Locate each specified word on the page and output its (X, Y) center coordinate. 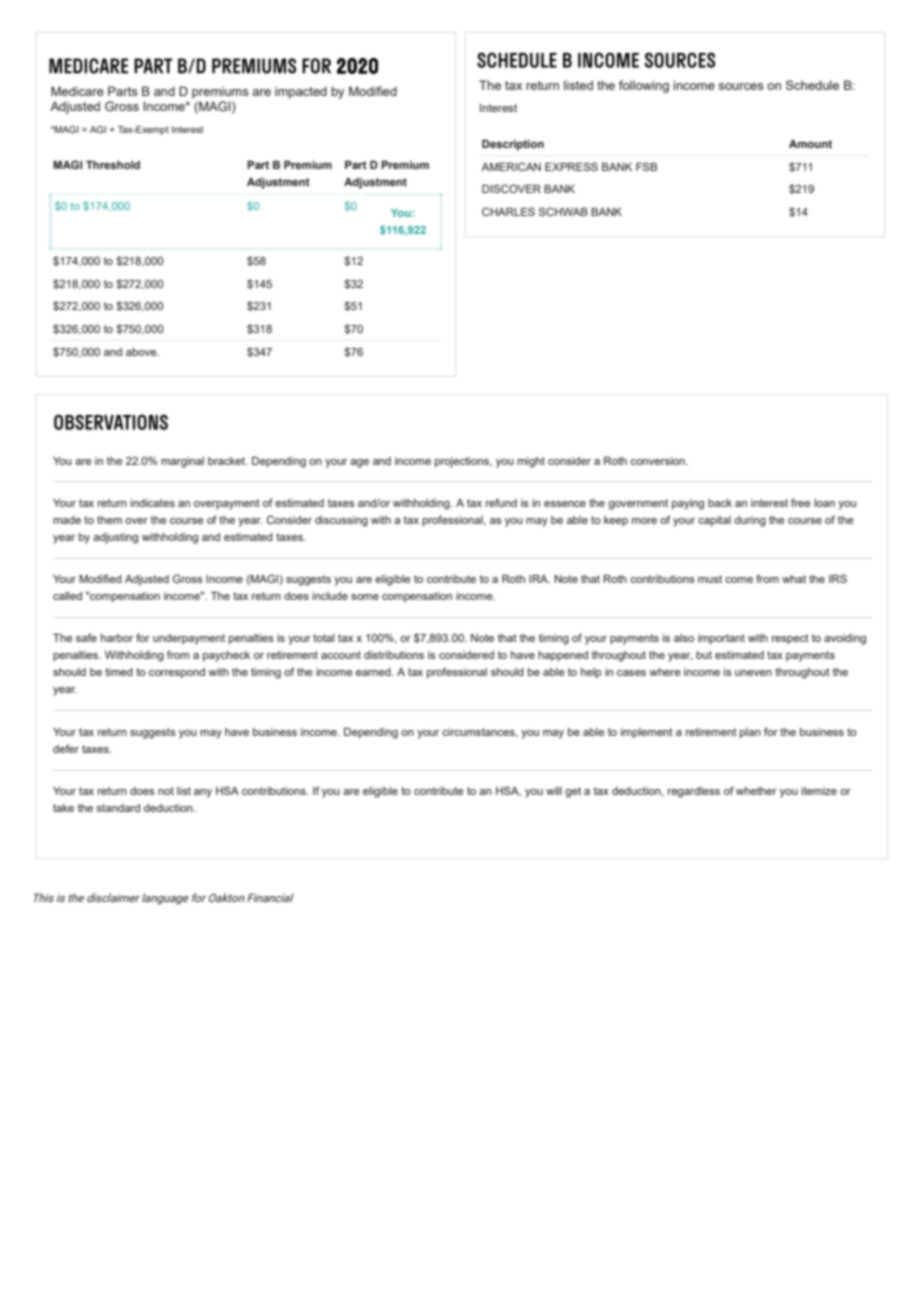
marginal (182, 462)
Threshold (113, 165)
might (531, 462)
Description (513, 145)
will (554, 791)
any (203, 793)
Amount (810, 144)
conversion (658, 461)
